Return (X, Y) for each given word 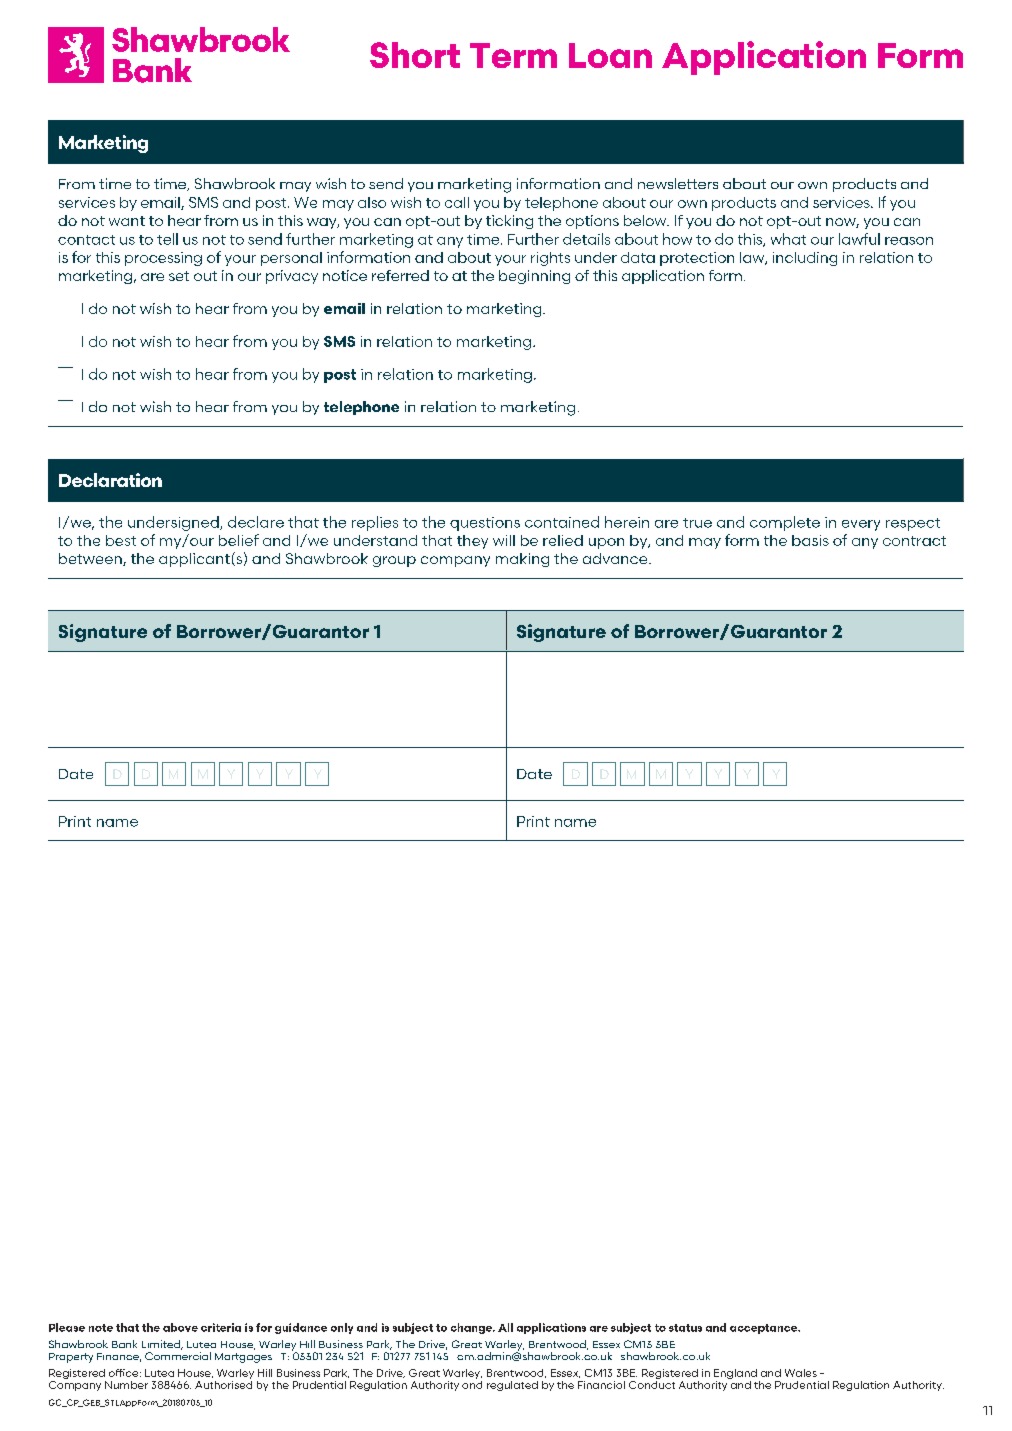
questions (485, 524)
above (180, 1327)
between (91, 559)
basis (810, 540)
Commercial (178, 1356)
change (472, 1328)
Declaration (110, 480)
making (522, 560)
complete (785, 523)
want (127, 221)
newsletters (678, 183)
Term (513, 55)
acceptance (764, 1329)
